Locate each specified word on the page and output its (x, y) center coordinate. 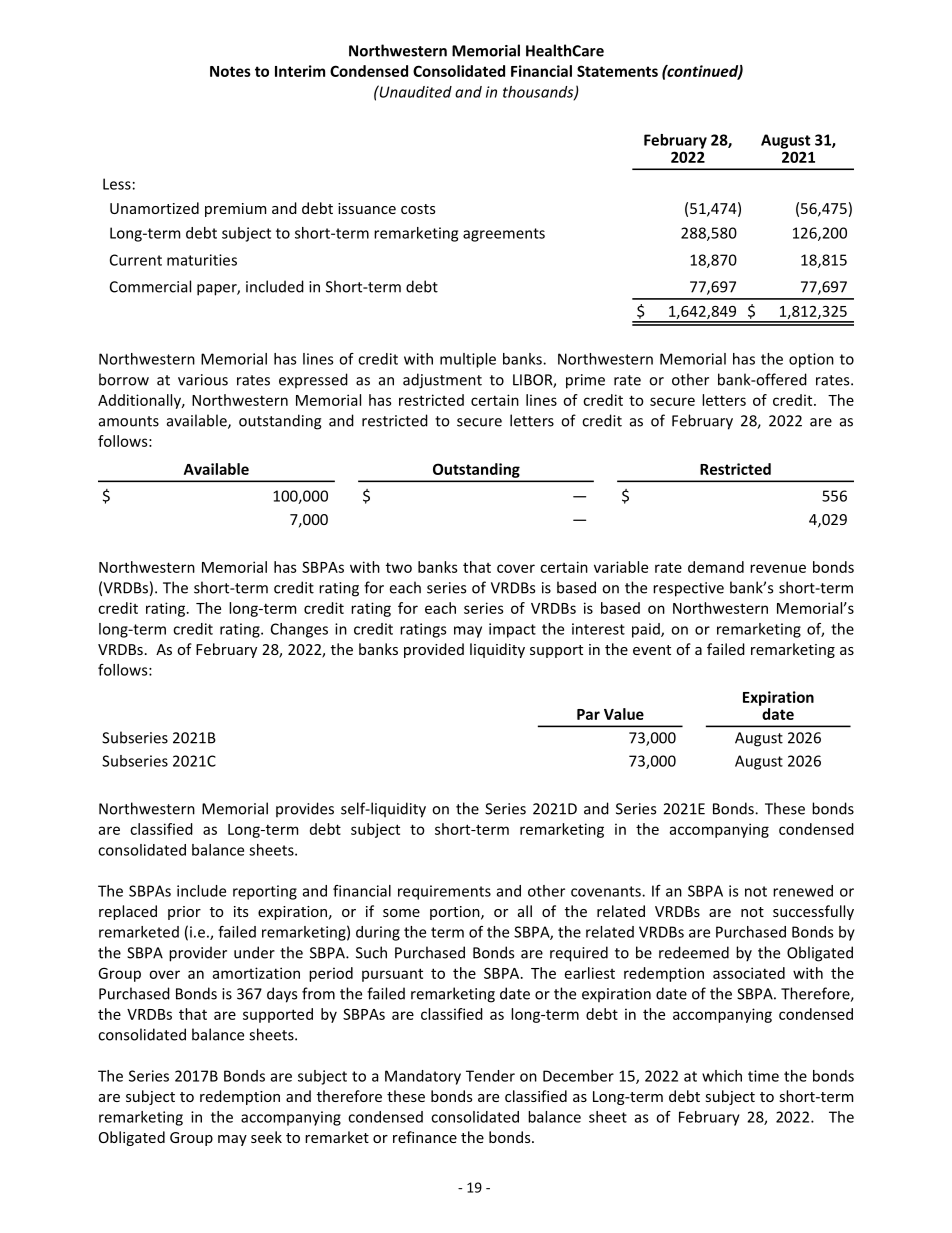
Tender (490, 1076)
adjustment (442, 381)
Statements (617, 71)
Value (624, 714)
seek (266, 1137)
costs (418, 209)
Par (588, 714)
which (722, 1076)
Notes (230, 71)
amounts (129, 421)
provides (305, 809)
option (811, 360)
